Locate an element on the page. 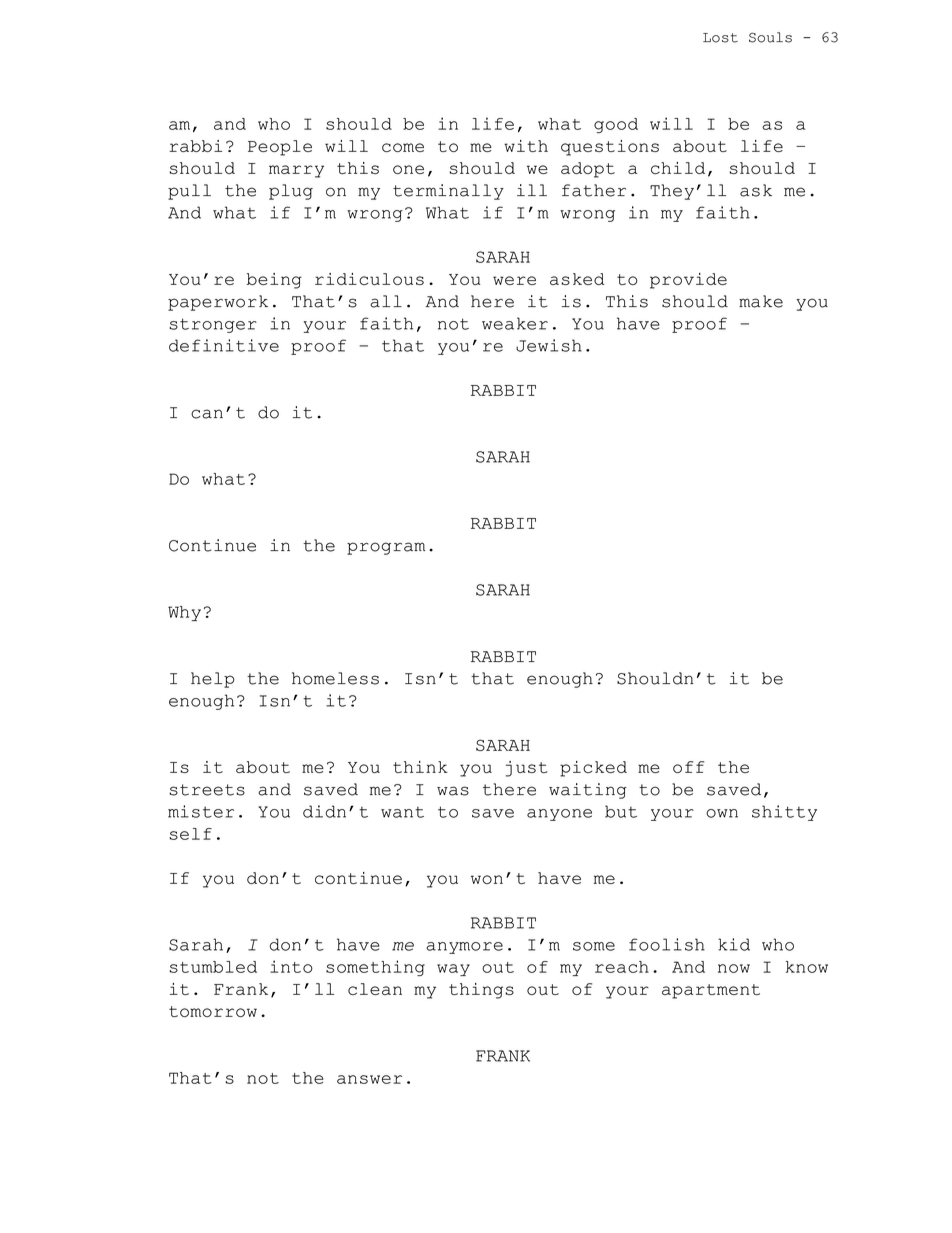  program is located at coordinates (386, 548).
